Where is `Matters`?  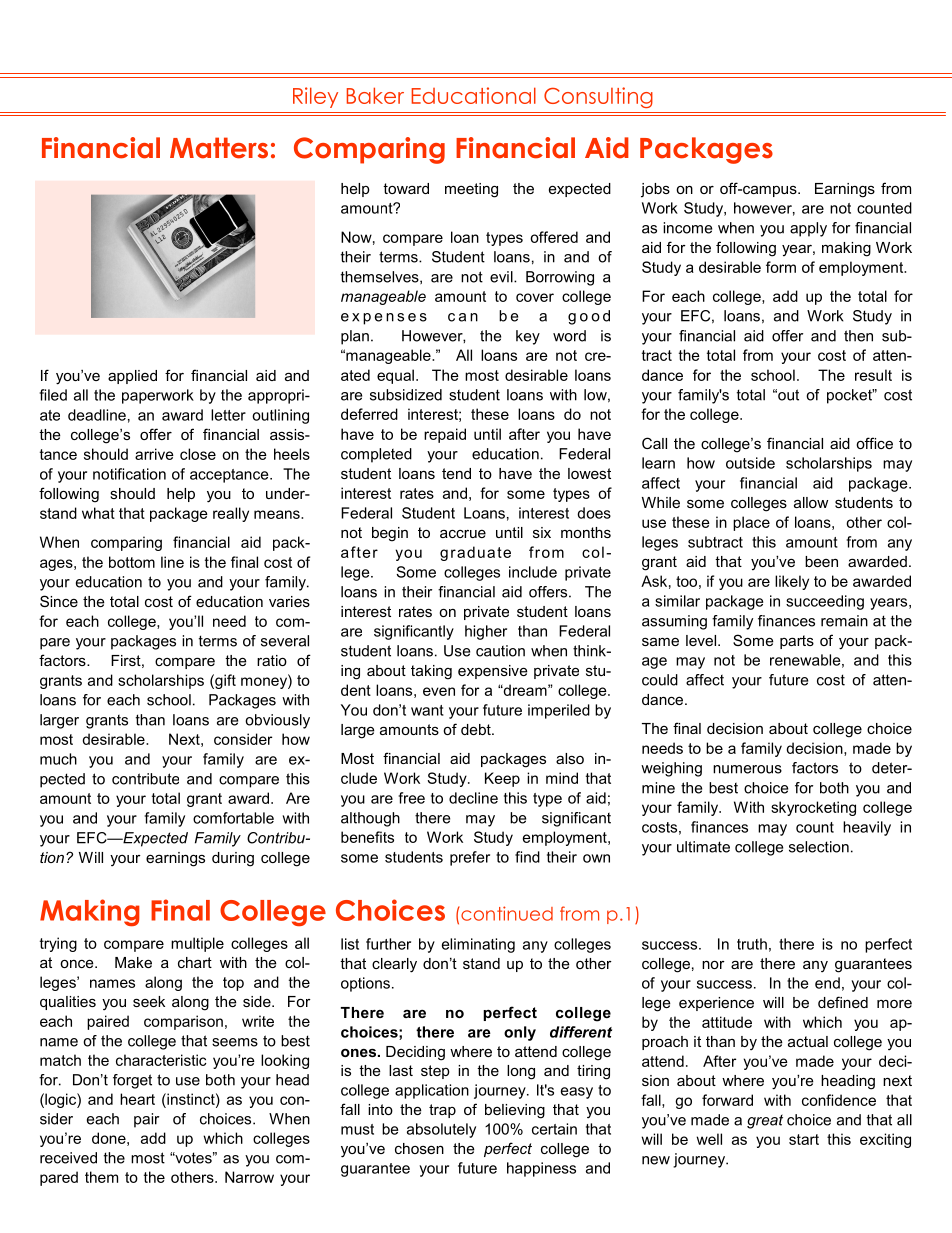
Matters is located at coordinates (219, 148).
